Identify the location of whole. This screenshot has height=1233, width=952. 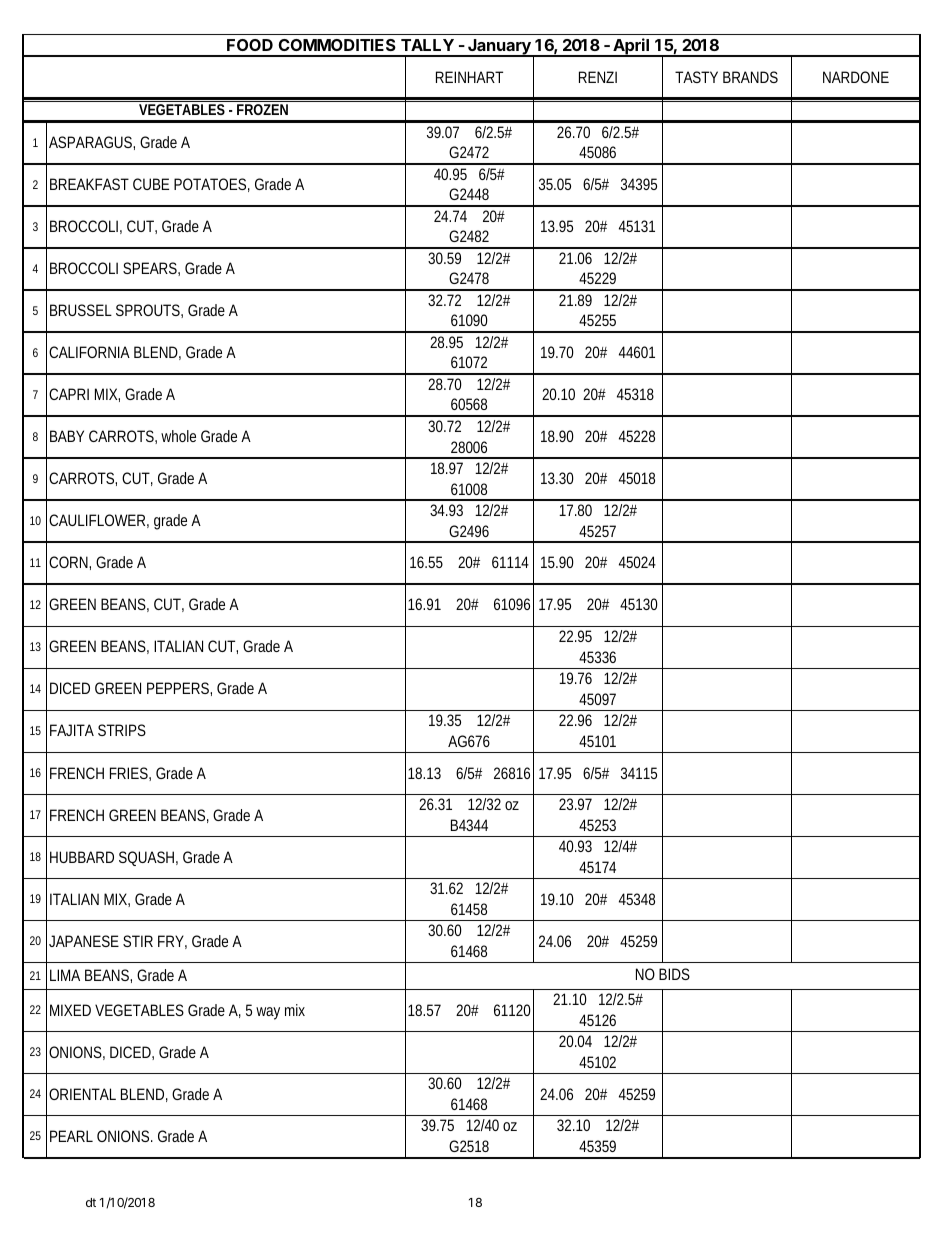
(178, 436).
